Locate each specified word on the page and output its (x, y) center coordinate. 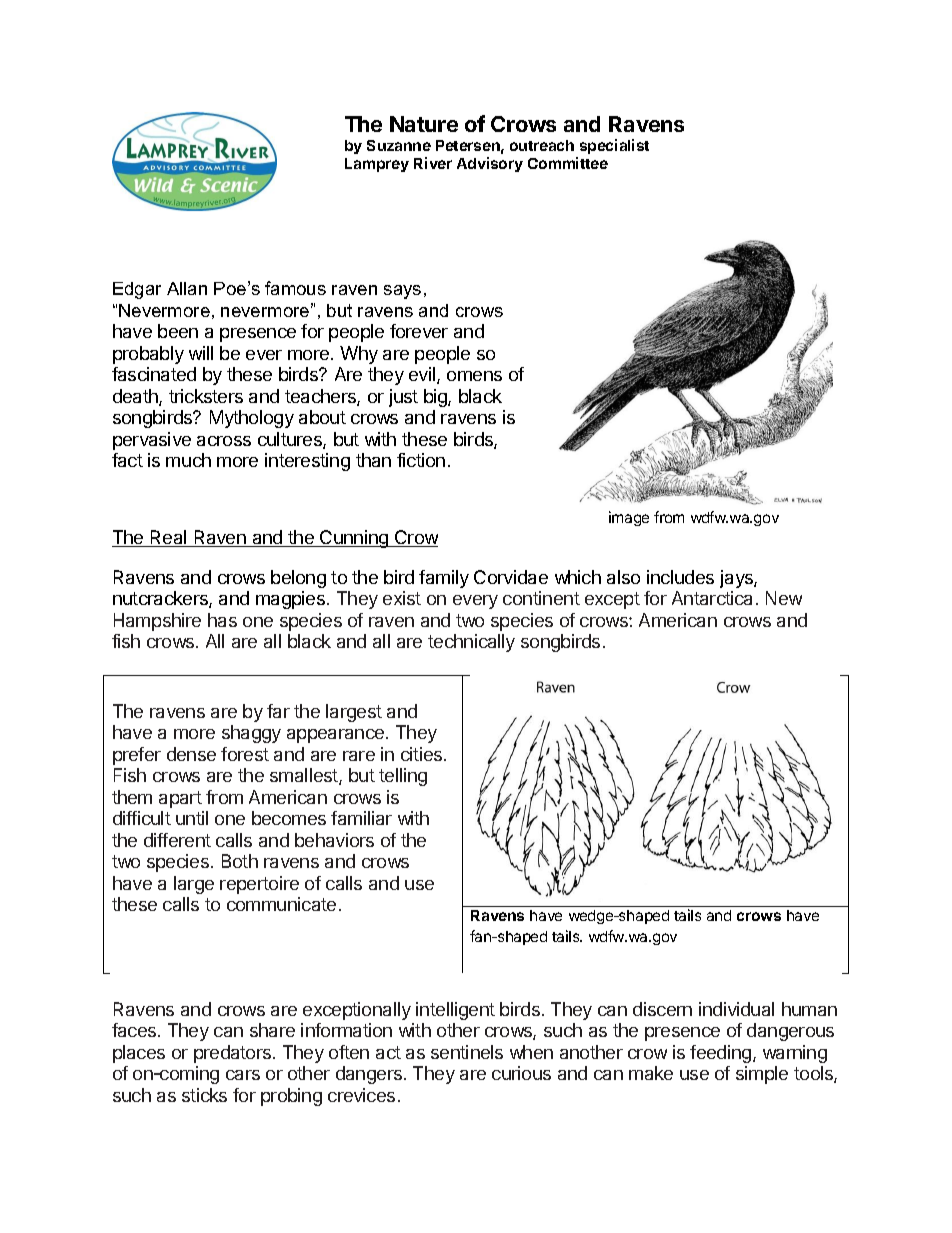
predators (234, 1054)
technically (471, 643)
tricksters (206, 396)
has (222, 620)
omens (474, 376)
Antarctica (712, 598)
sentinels (467, 1052)
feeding (722, 1054)
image (629, 518)
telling (403, 777)
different (177, 840)
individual (736, 1009)
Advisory (490, 164)
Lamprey (377, 165)
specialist (614, 146)
